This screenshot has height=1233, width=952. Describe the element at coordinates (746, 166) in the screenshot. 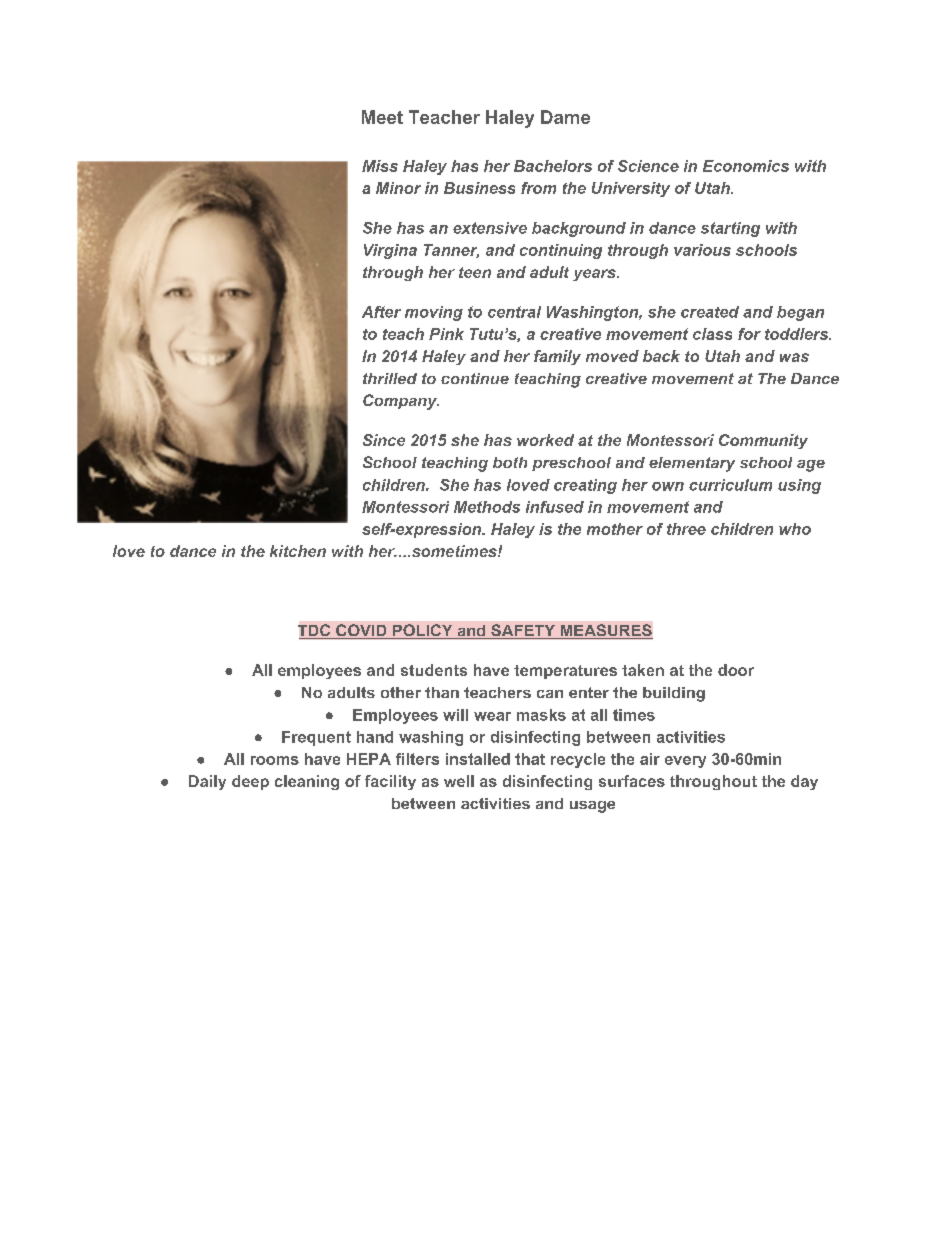

I see `Economics` at that location.
